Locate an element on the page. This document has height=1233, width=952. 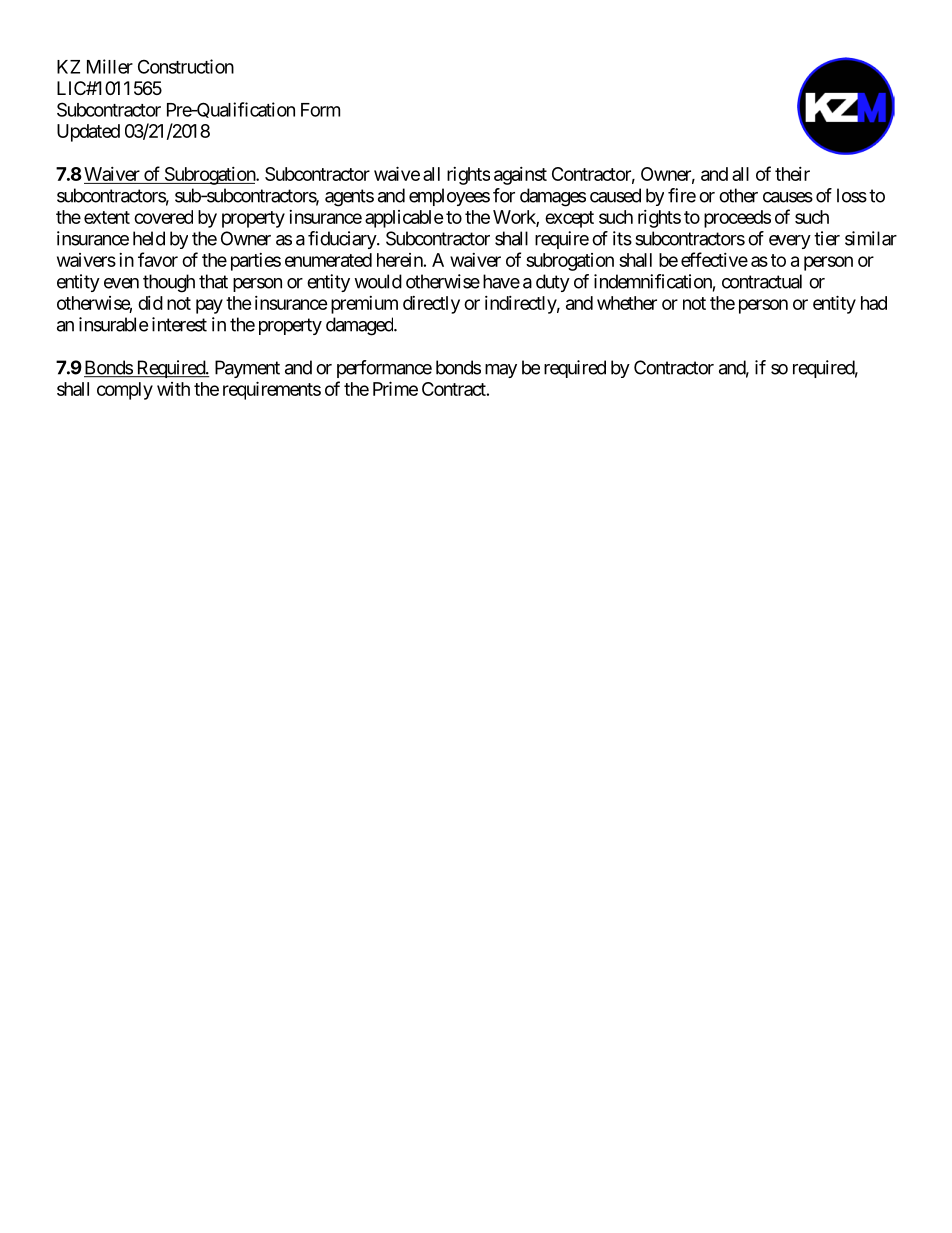
applicable is located at coordinates (404, 219).
